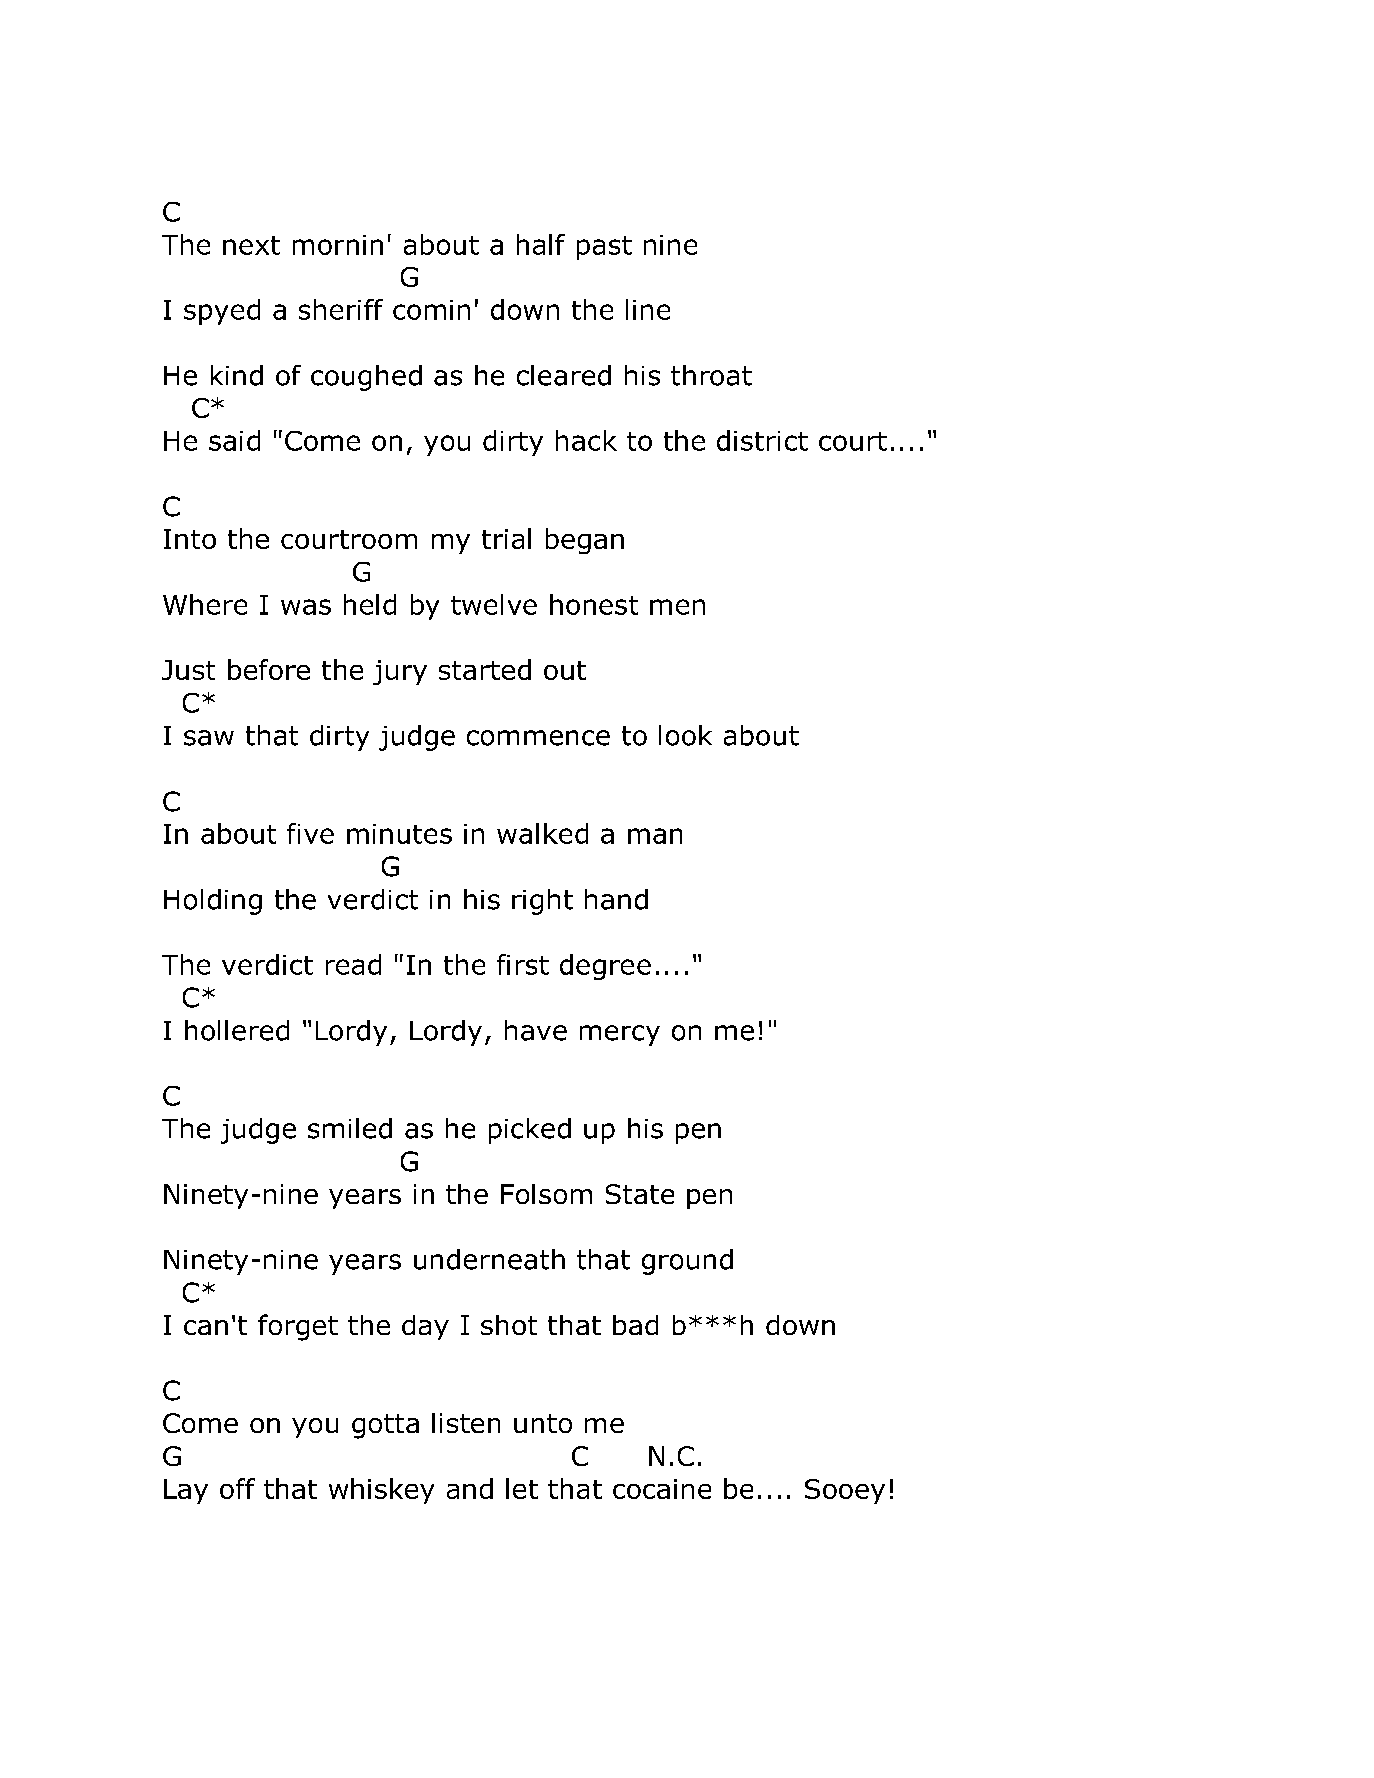 This screenshot has height=1778, width=1374. I want to click on listen, so click(466, 1423).
